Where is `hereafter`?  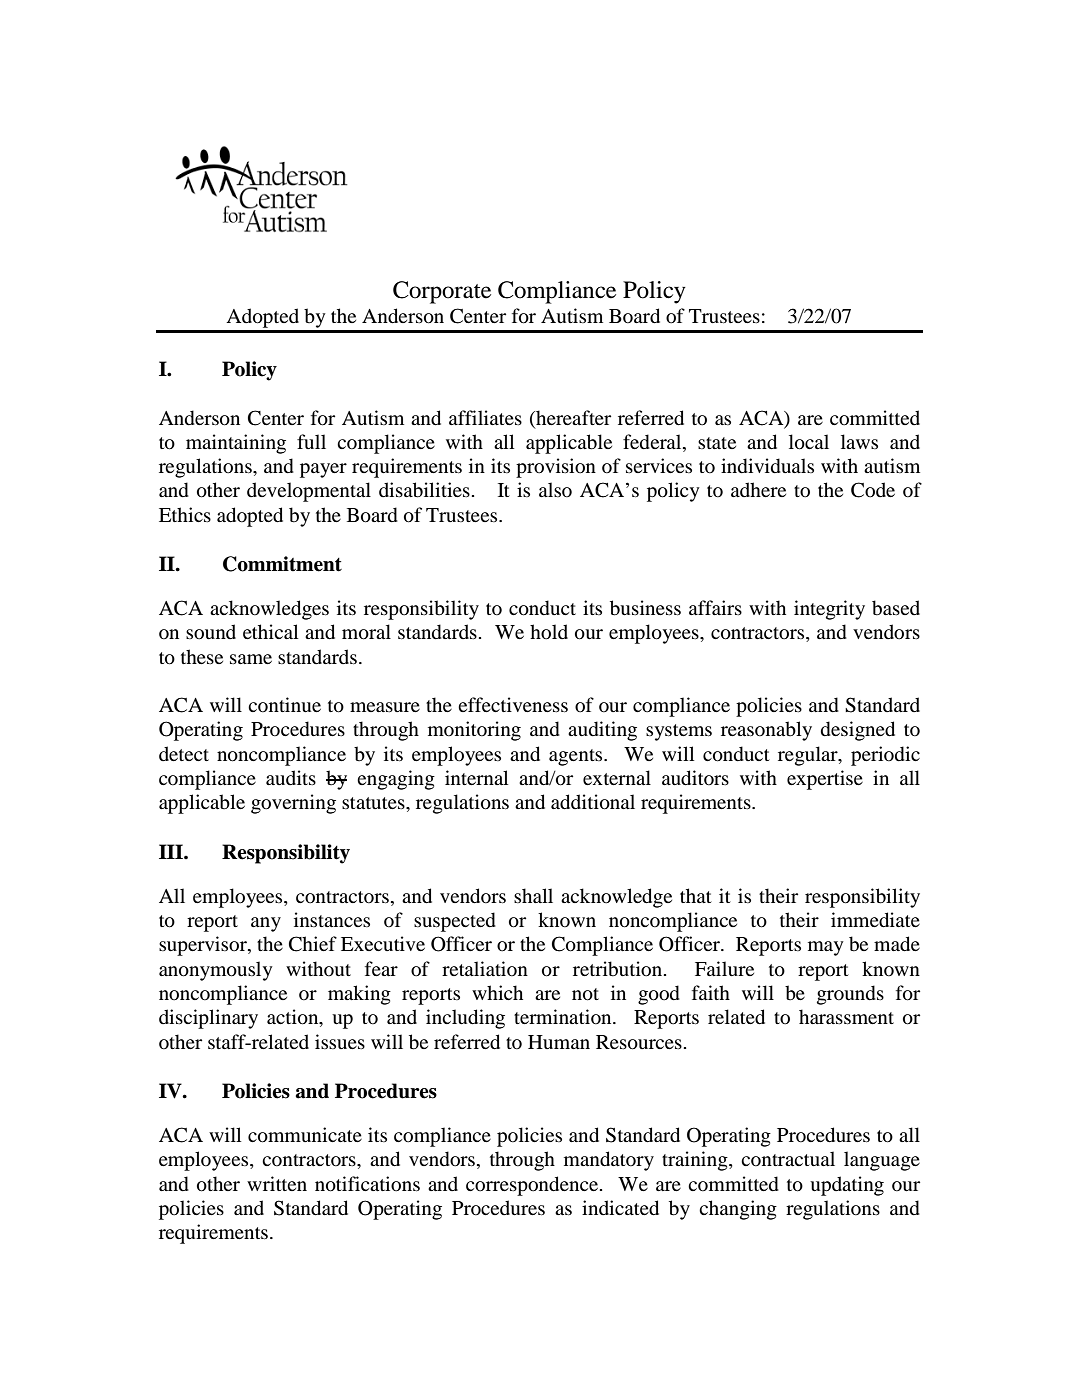
hereafter is located at coordinates (572, 417).
